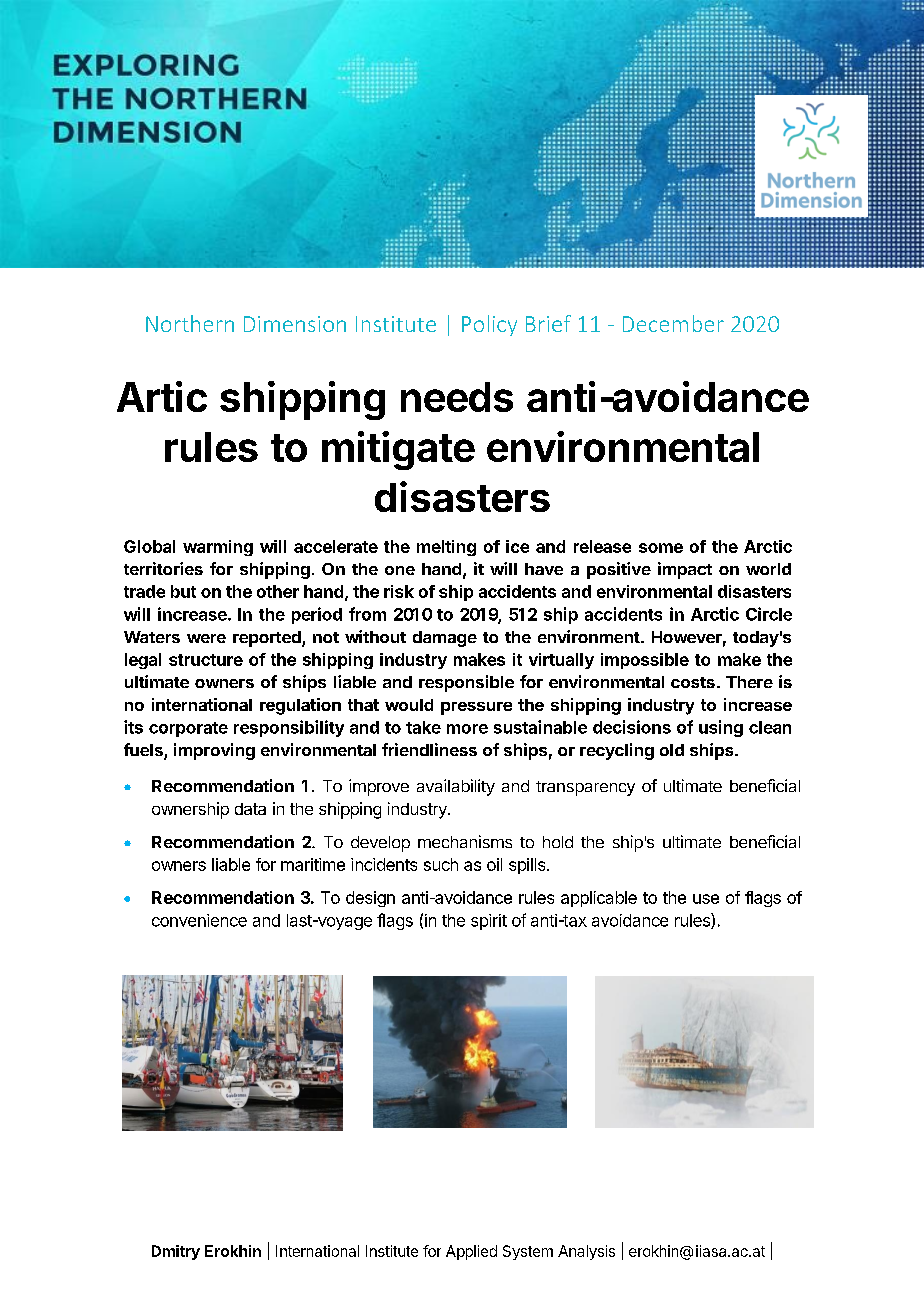  Describe the element at coordinates (489, 325) in the image. I see `Policy` at that location.
